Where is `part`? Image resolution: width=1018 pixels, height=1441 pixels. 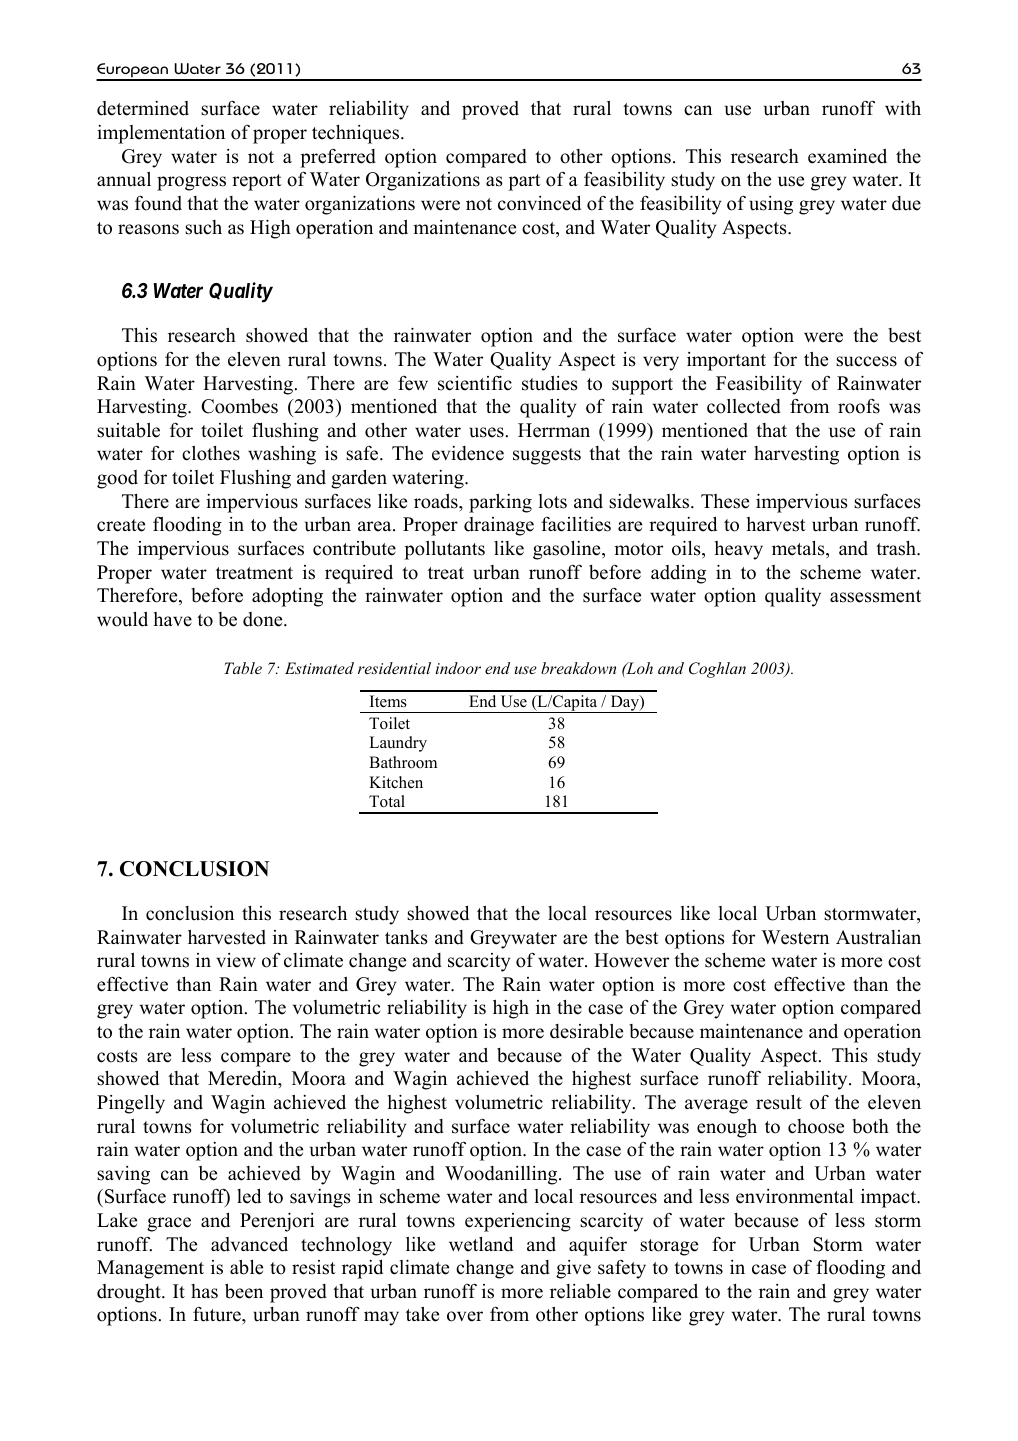 part is located at coordinates (524, 182).
